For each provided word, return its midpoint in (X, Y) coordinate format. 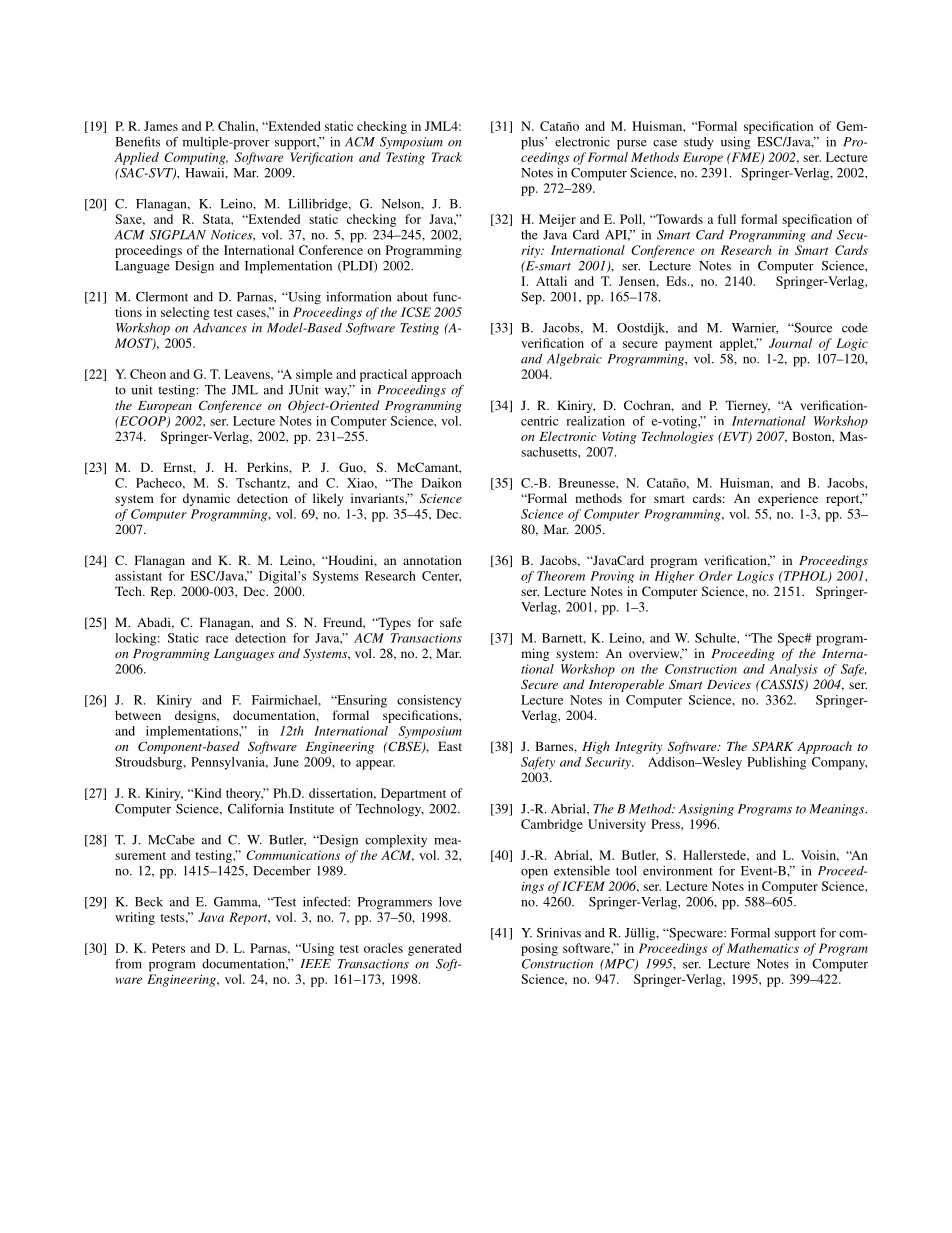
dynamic (206, 499)
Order (716, 576)
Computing (196, 158)
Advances (220, 328)
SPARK (772, 746)
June (286, 762)
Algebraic (574, 360)
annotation (432, 560)
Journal (790, 343)
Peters (168, 948)
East (450, 746)
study (699, 143)
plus (533, 143)
